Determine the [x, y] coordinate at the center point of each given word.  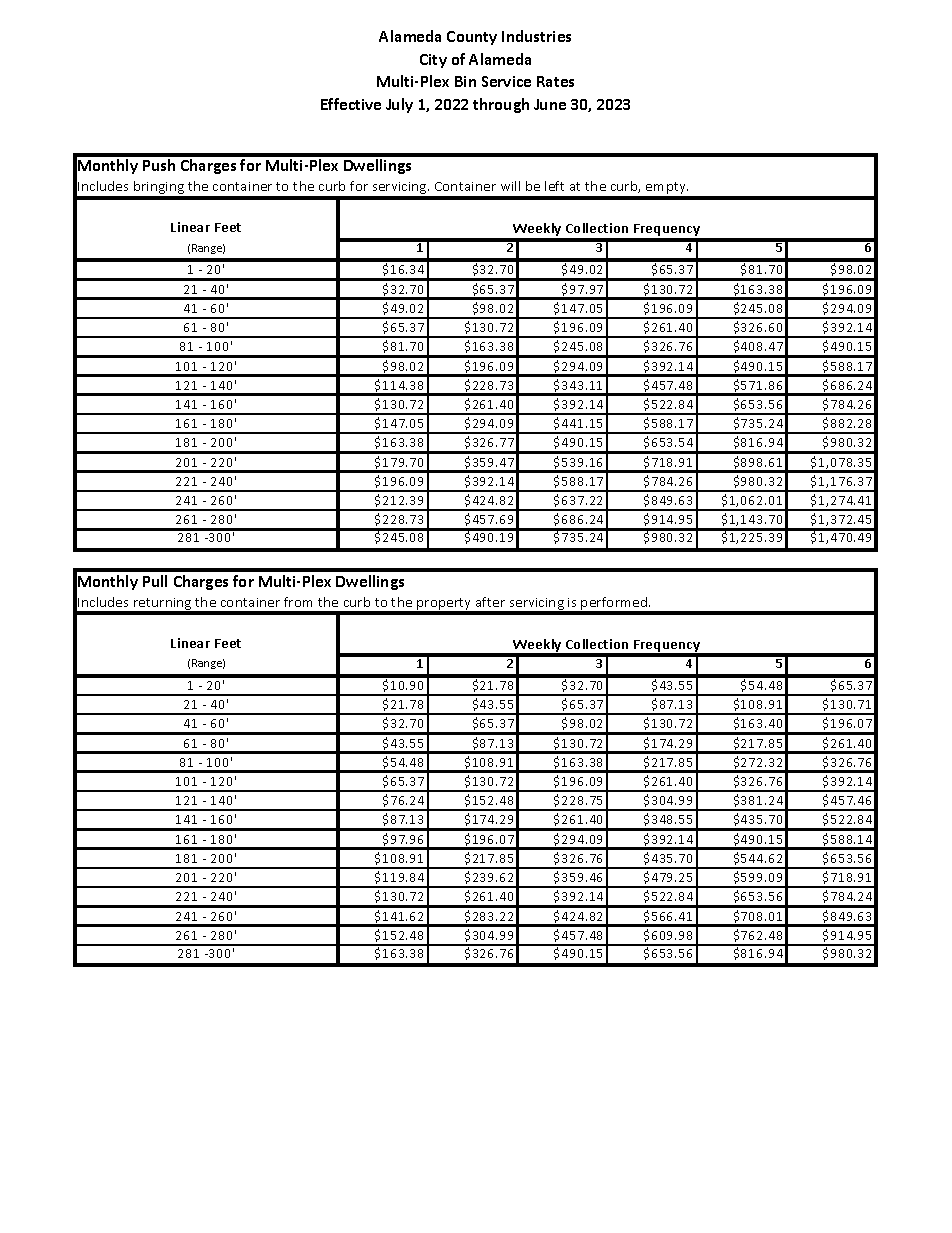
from [298, 602]
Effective [351, 104]
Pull [155, 581]
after [490, 602]
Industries [536, 36]
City [433, 61]
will [510, 186]
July [399, 105]
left [554, 186]
